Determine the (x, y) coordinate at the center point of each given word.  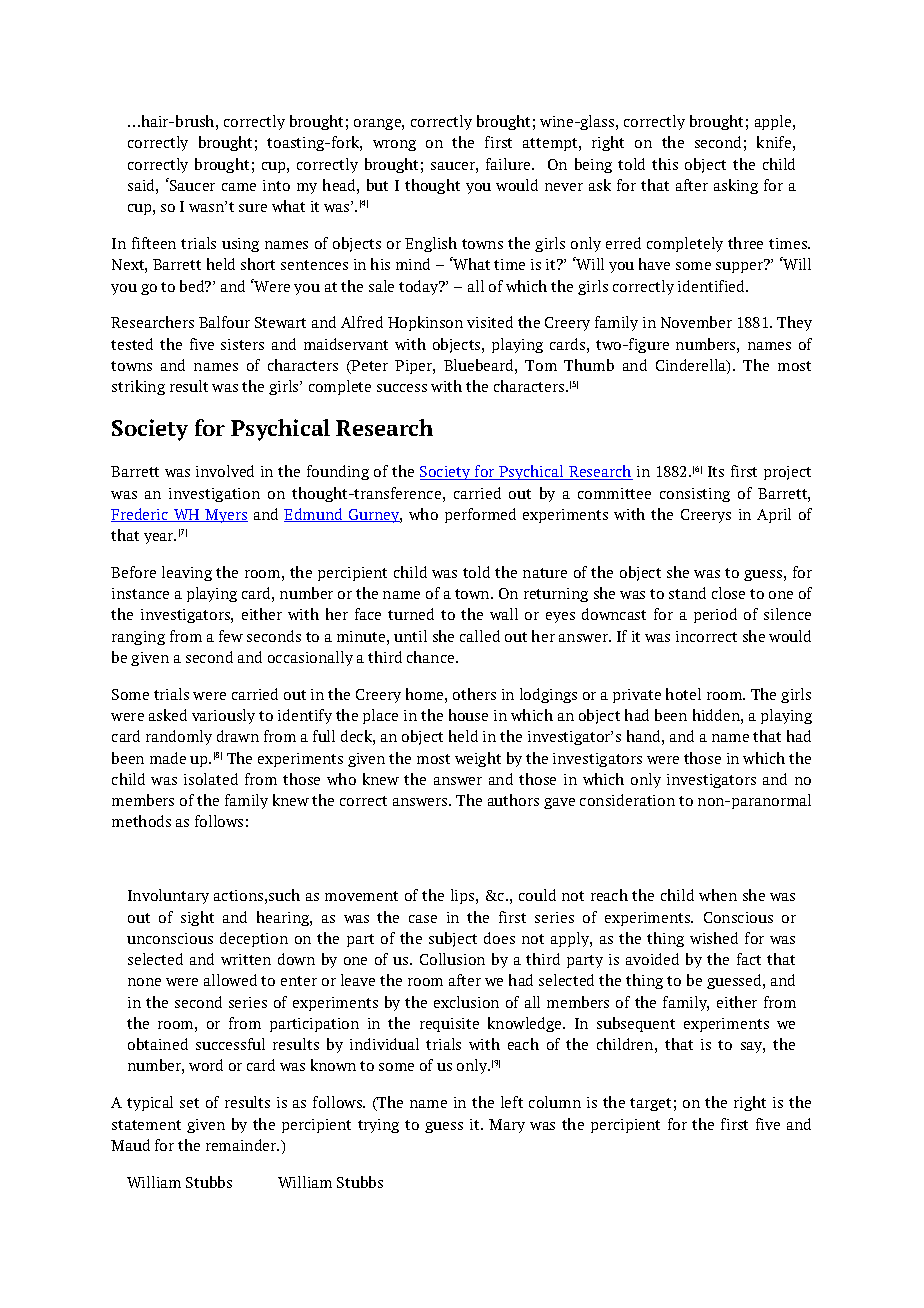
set (189, 1103)
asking (736, 186)
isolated (211, 779)
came (239, 187)
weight (478, 759)
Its (716, 471)
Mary (507, 1126)
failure (509, 164)
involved (225, 471)
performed (480, 515)
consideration (627, 800)
